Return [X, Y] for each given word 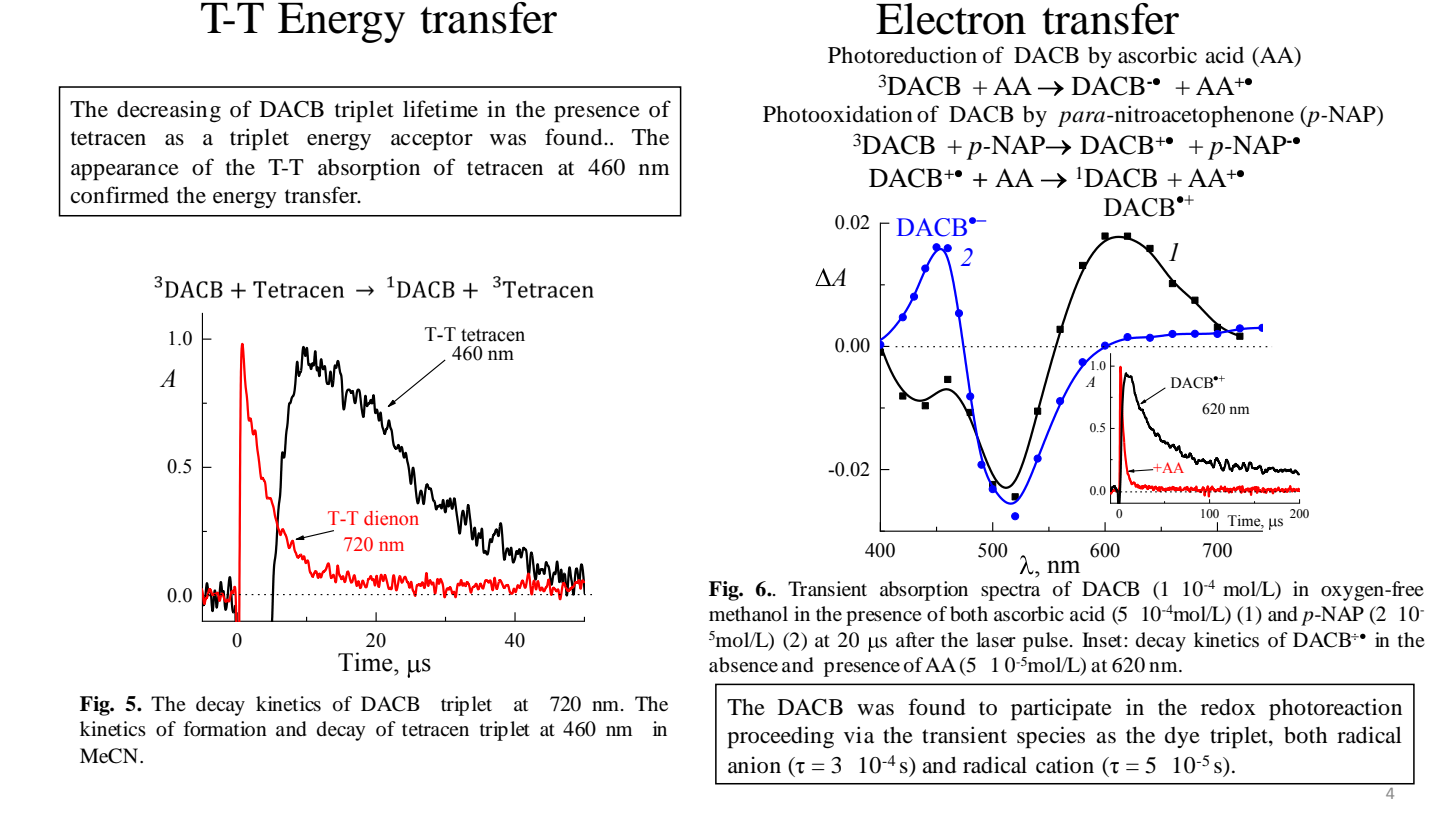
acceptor [432, 141]
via [859, 734]
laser [996, 640]
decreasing [169, 111]
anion [754, 765]
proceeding [780, 737]
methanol [748, 614]
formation [225, 729]
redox [1228, 707]
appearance [125, 172]
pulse [1047, 642]
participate [1061, 709]
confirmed [120, 195]
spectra [1010, 592]
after [915, 640]
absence [743, 665]
